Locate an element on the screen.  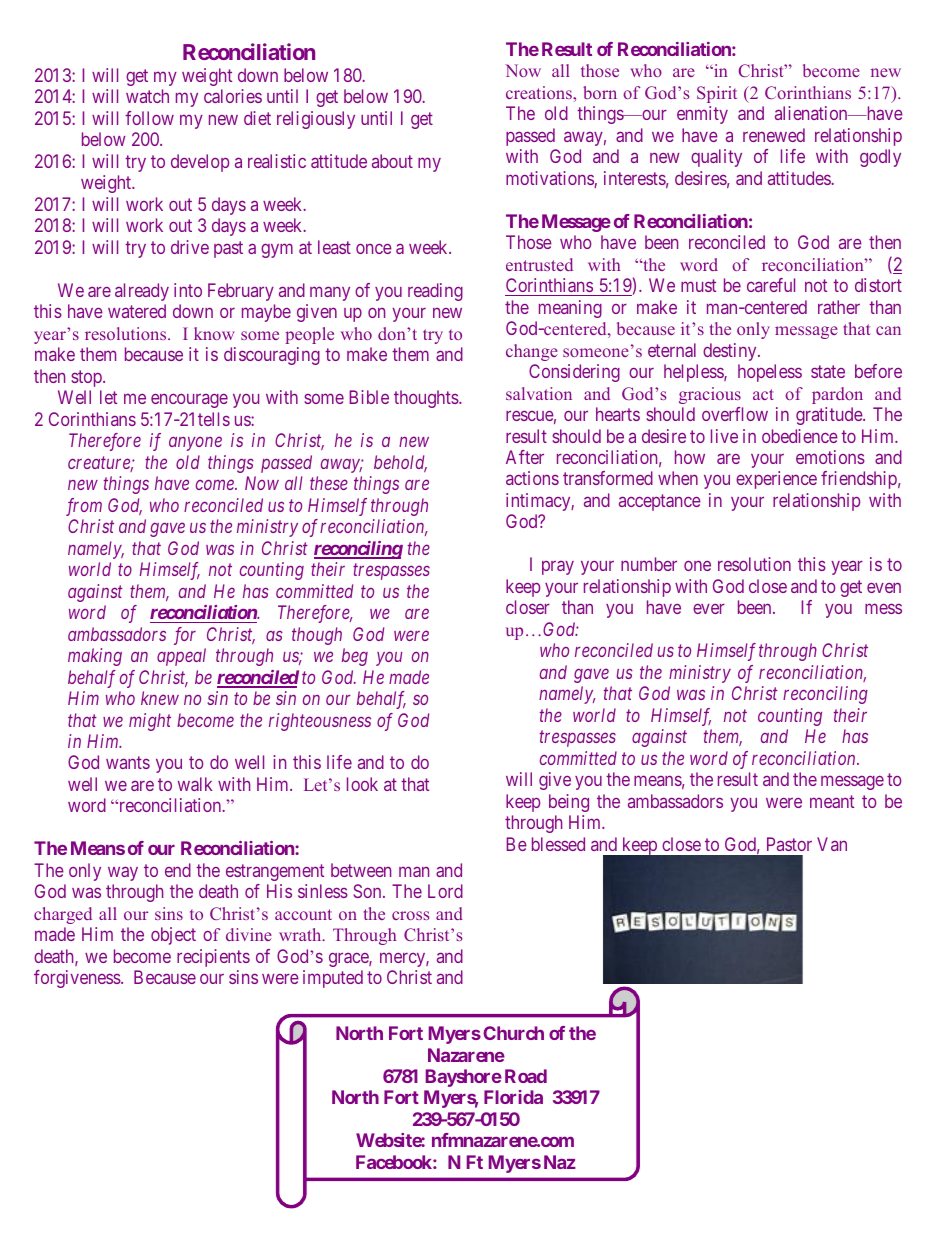
ever is located at coordinates (709, 609).
